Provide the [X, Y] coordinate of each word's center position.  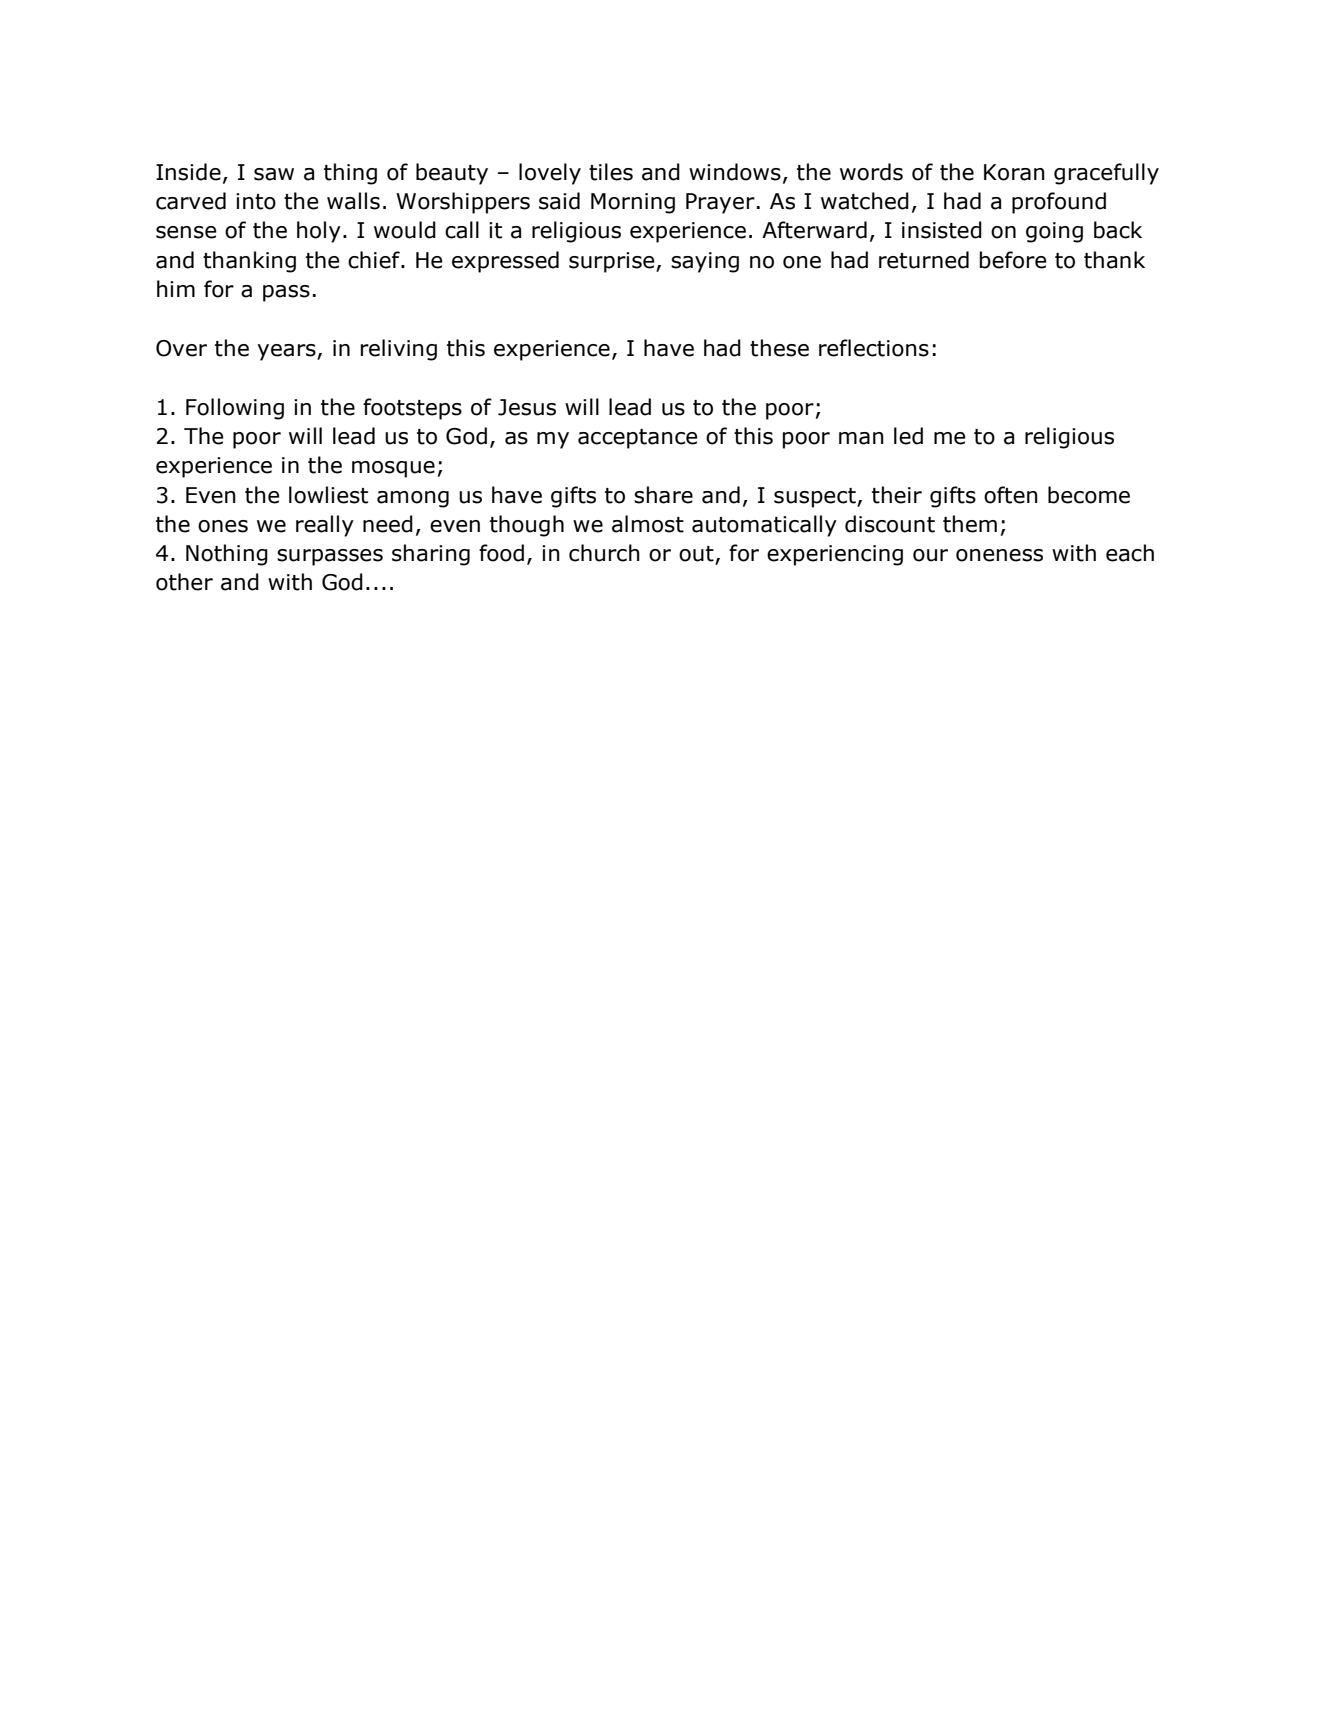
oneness [999, 555]
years [287, 352]
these [779, 348]
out [697, 555]
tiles [611, 172]
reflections [874, 348]
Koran [1014, 172]
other [184, 582]
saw [274, 174]
